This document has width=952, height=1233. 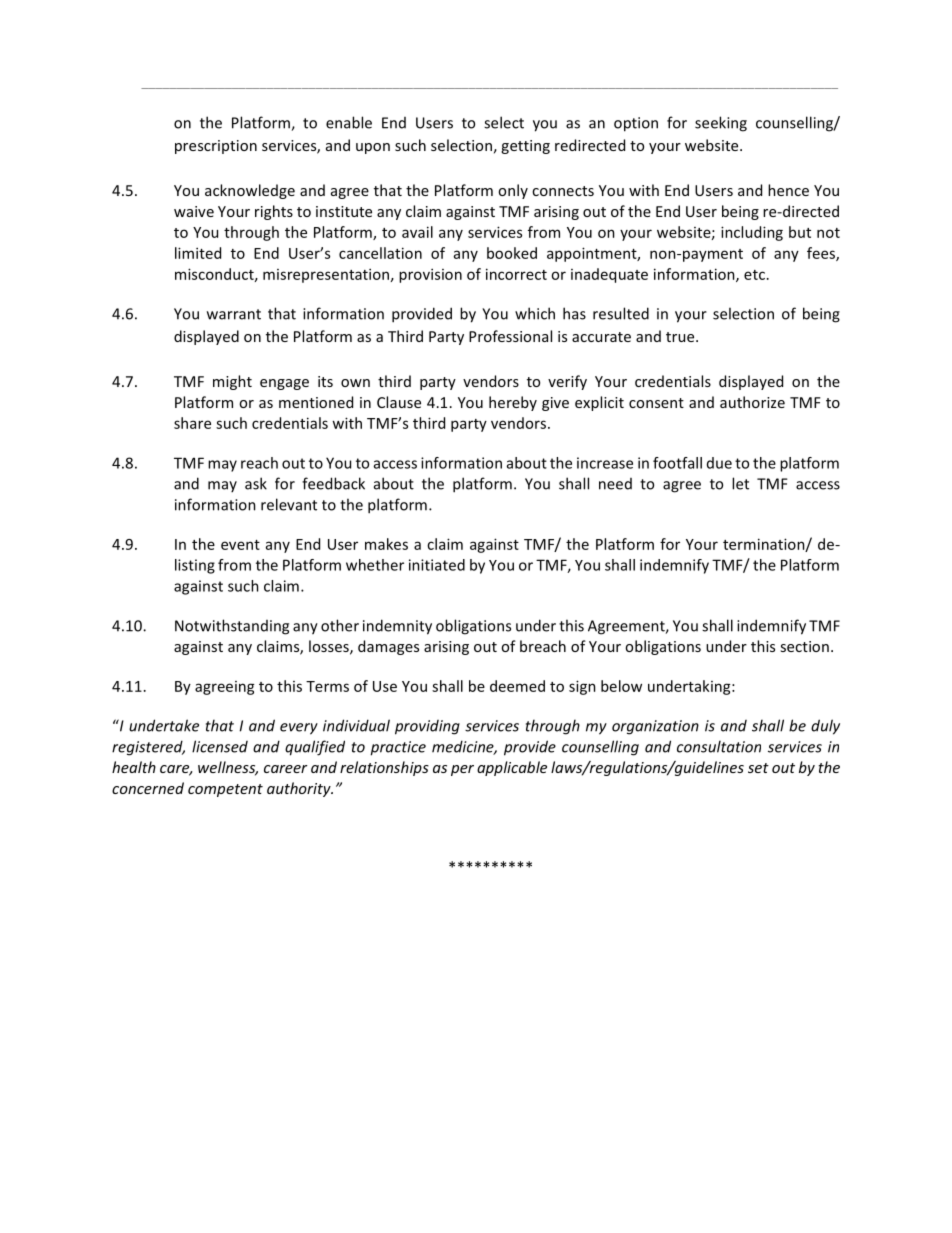 What do you see at coordinates (719, 463) in the document?
I see `due` at bounding box center [719, 463].
